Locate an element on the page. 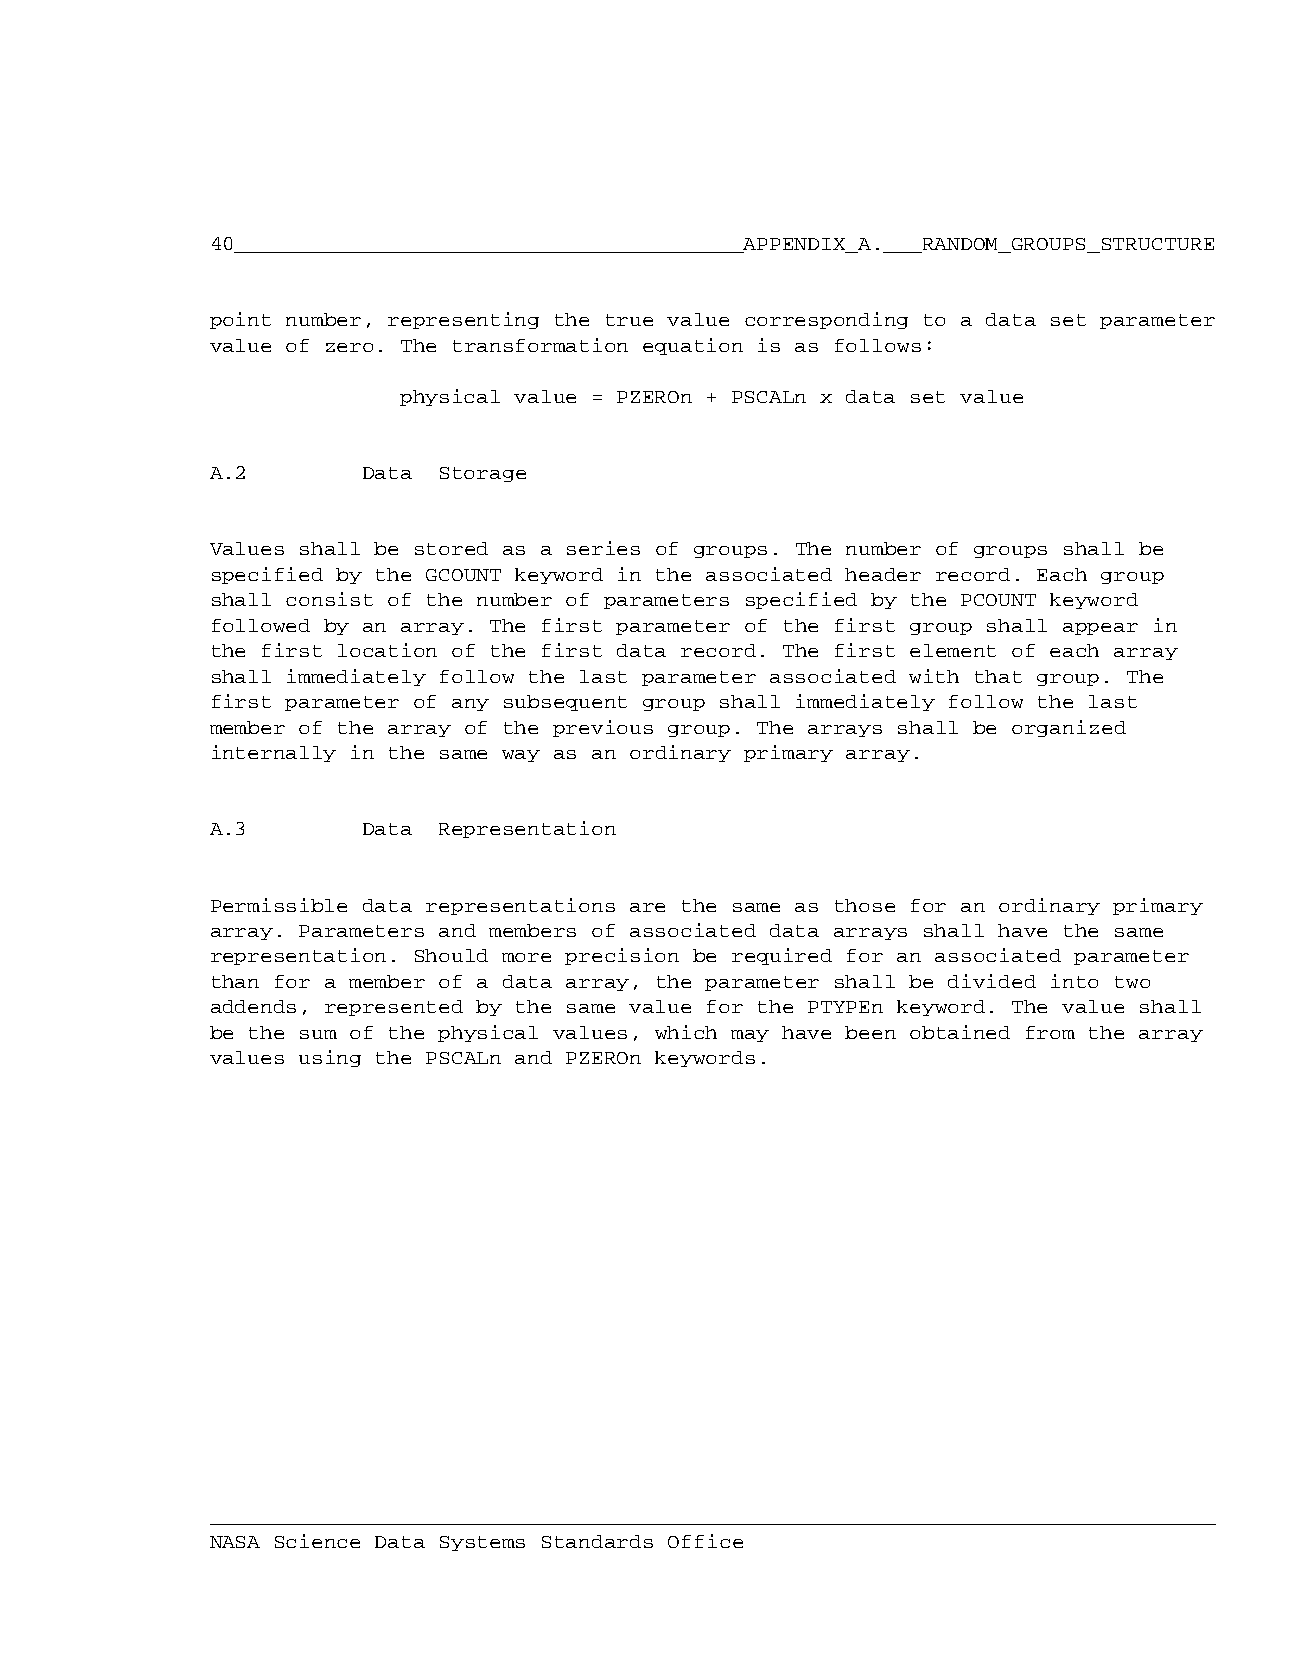  obtained is located at coordinates (960, 1032).
